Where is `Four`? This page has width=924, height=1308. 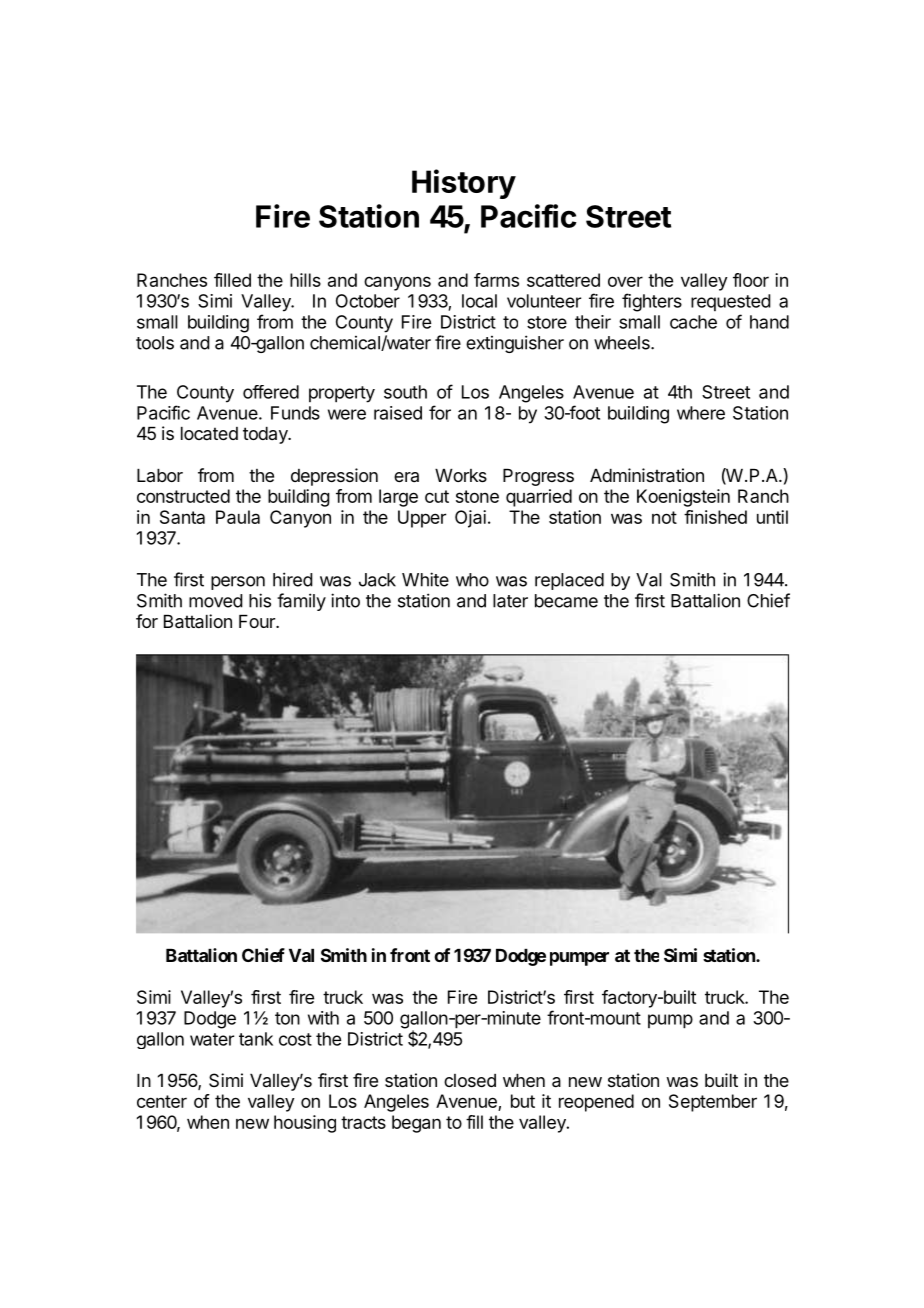 Four is located at coordinates (258, 621).
